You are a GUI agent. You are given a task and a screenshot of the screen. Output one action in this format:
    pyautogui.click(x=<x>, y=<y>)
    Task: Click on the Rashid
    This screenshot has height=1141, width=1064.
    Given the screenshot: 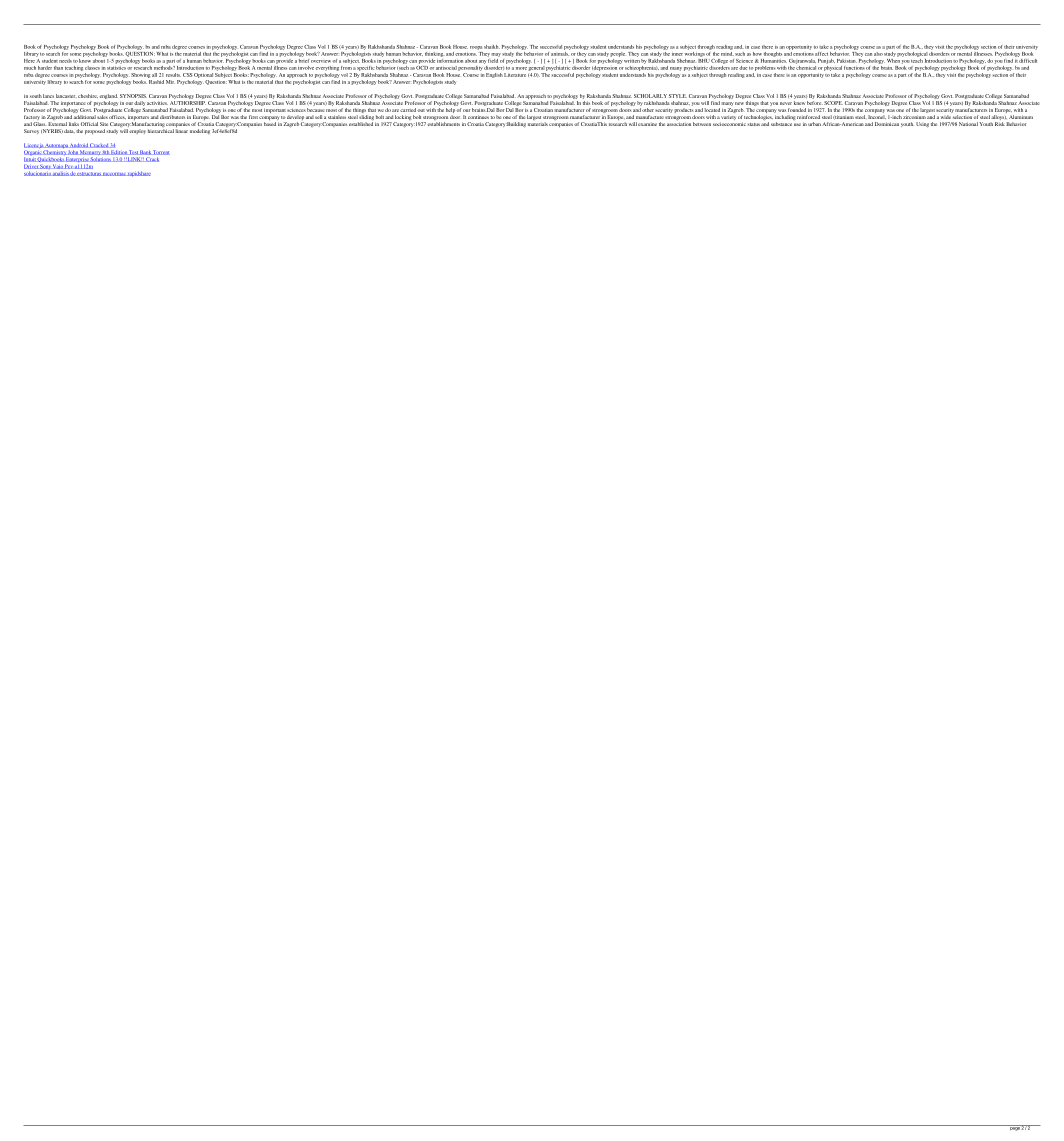 What is the action you would take?
    pyautogui.click(x=156, y=80)
